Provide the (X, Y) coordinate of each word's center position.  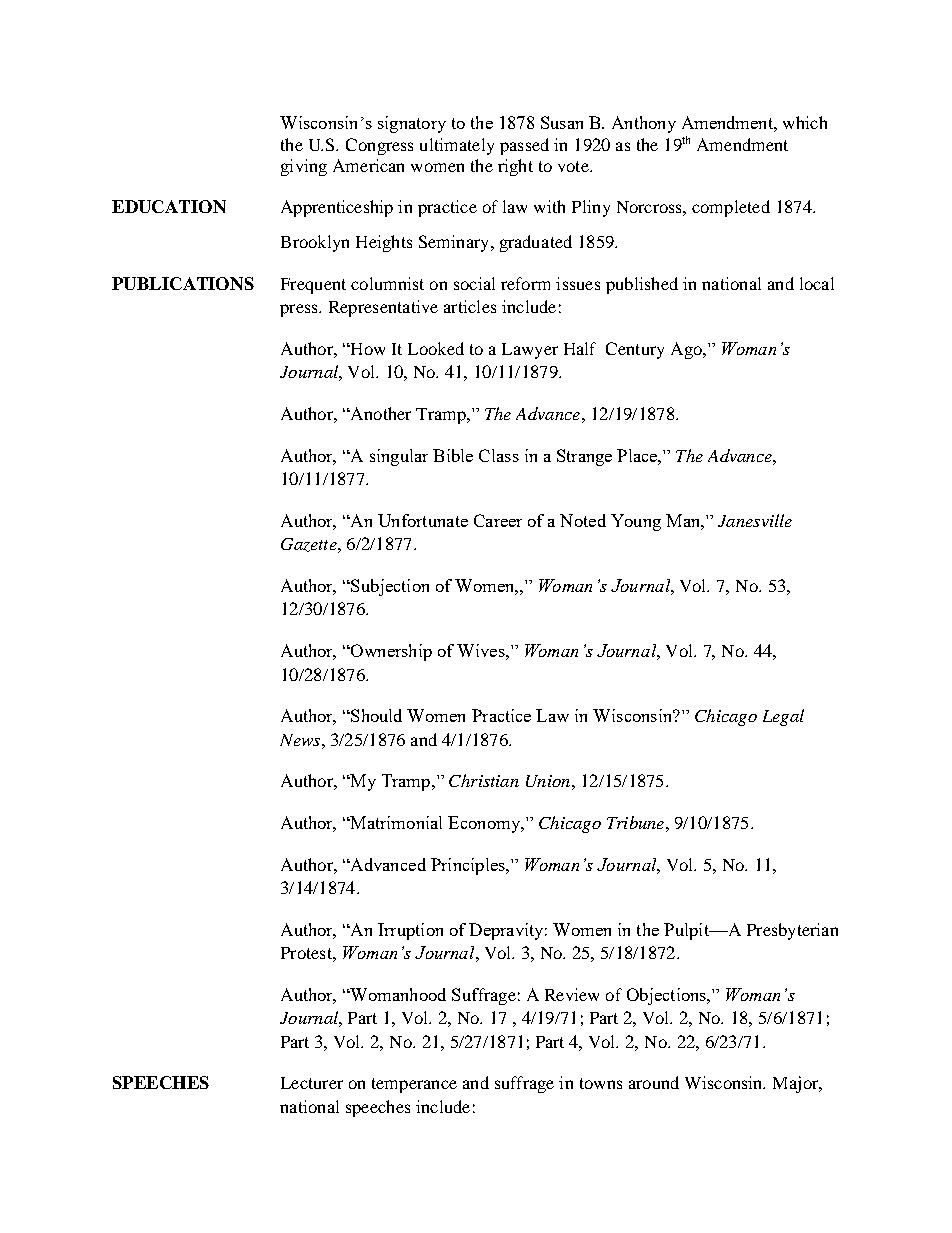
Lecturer (312, 1083)
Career (498, 520)
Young (636, 522)
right (515, 167)
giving (304, 167)
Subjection (389, 587)
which (805, 122)
